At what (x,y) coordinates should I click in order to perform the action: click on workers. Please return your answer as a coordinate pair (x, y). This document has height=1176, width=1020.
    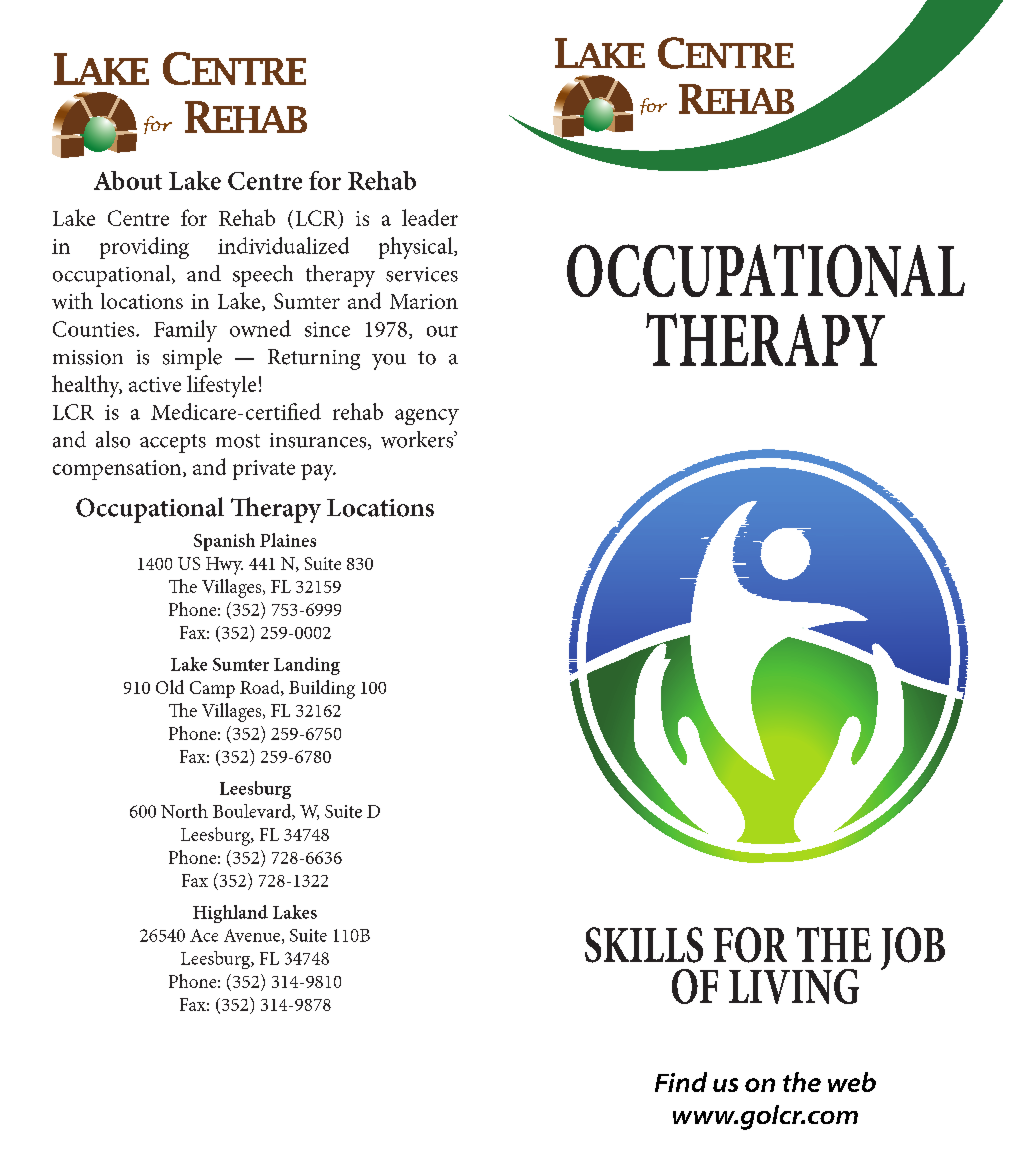
    Looking at the image, I should click on (418, 439).
